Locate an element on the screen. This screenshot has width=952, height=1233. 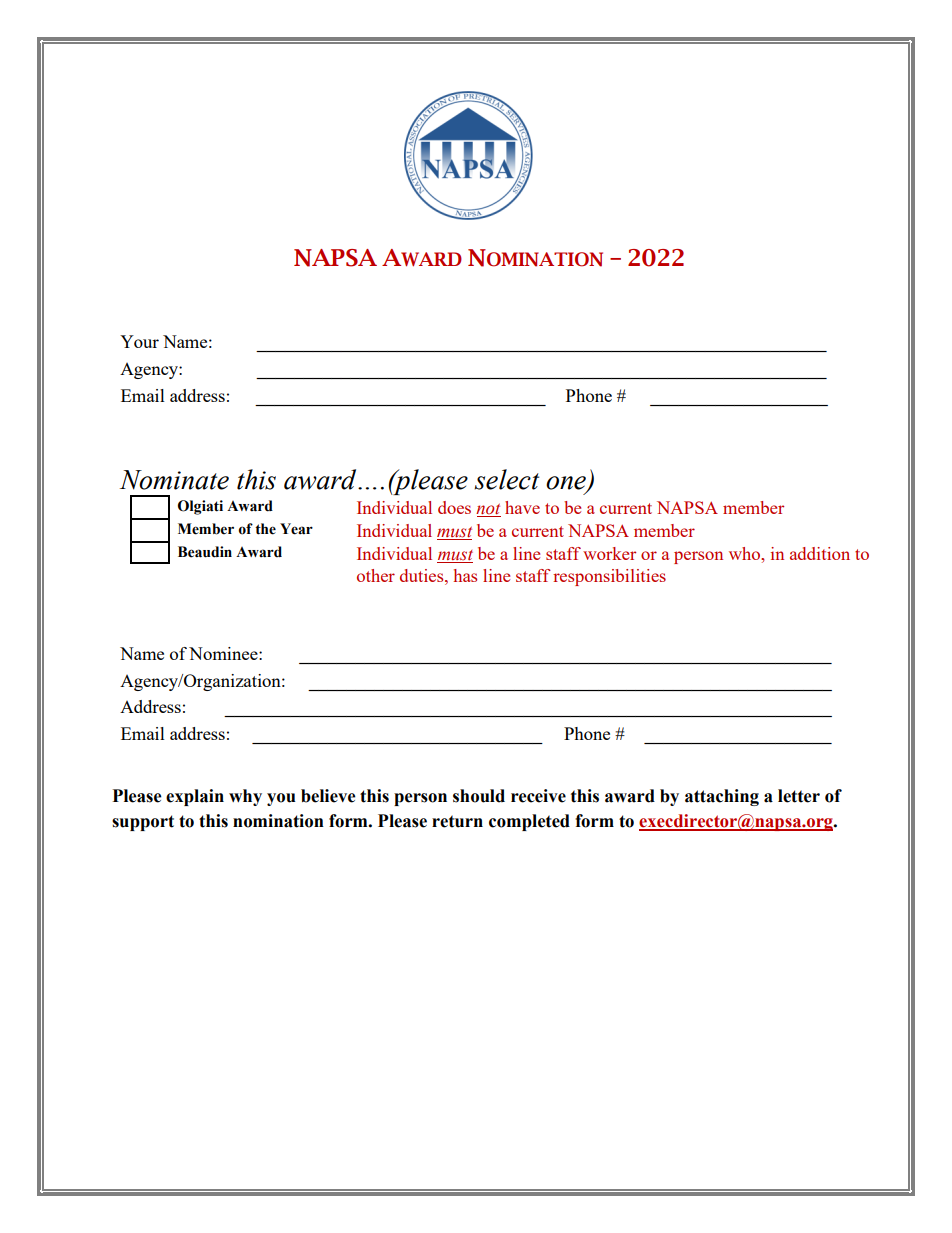
not is located at coordinates (488, 510).
